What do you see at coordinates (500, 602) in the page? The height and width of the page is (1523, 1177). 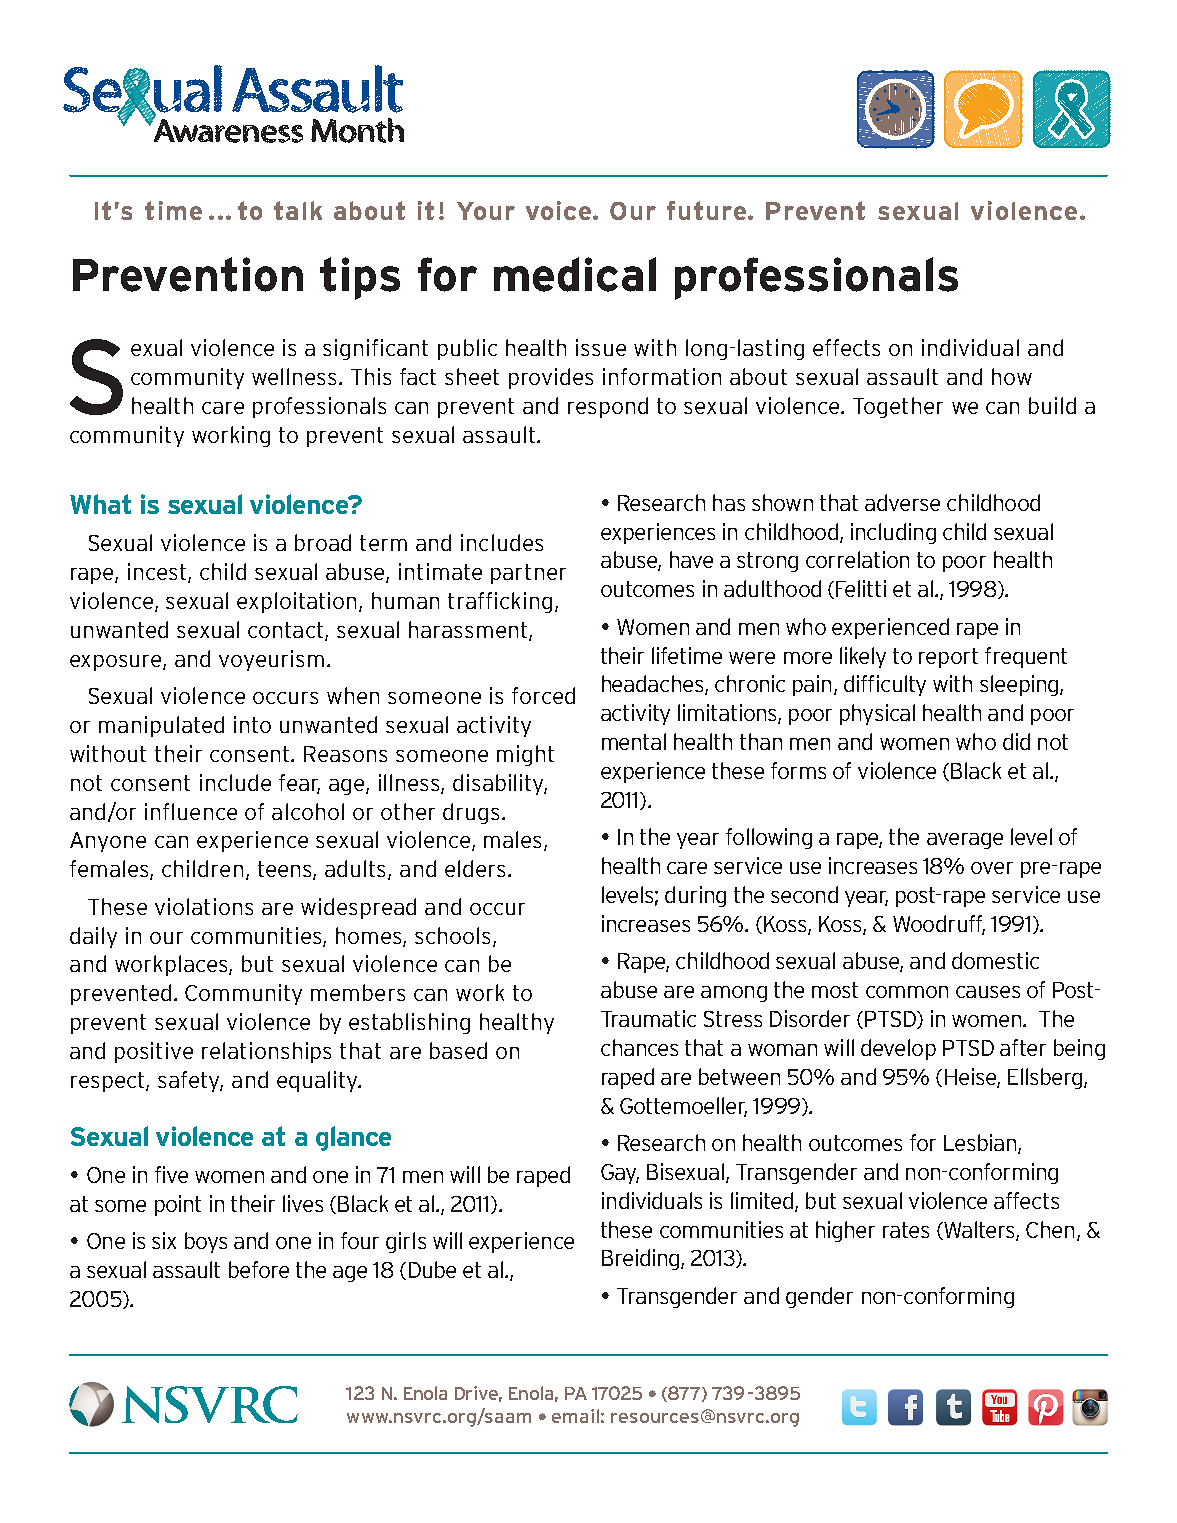 I see `trafficking` at bounding box center [500, 602].
